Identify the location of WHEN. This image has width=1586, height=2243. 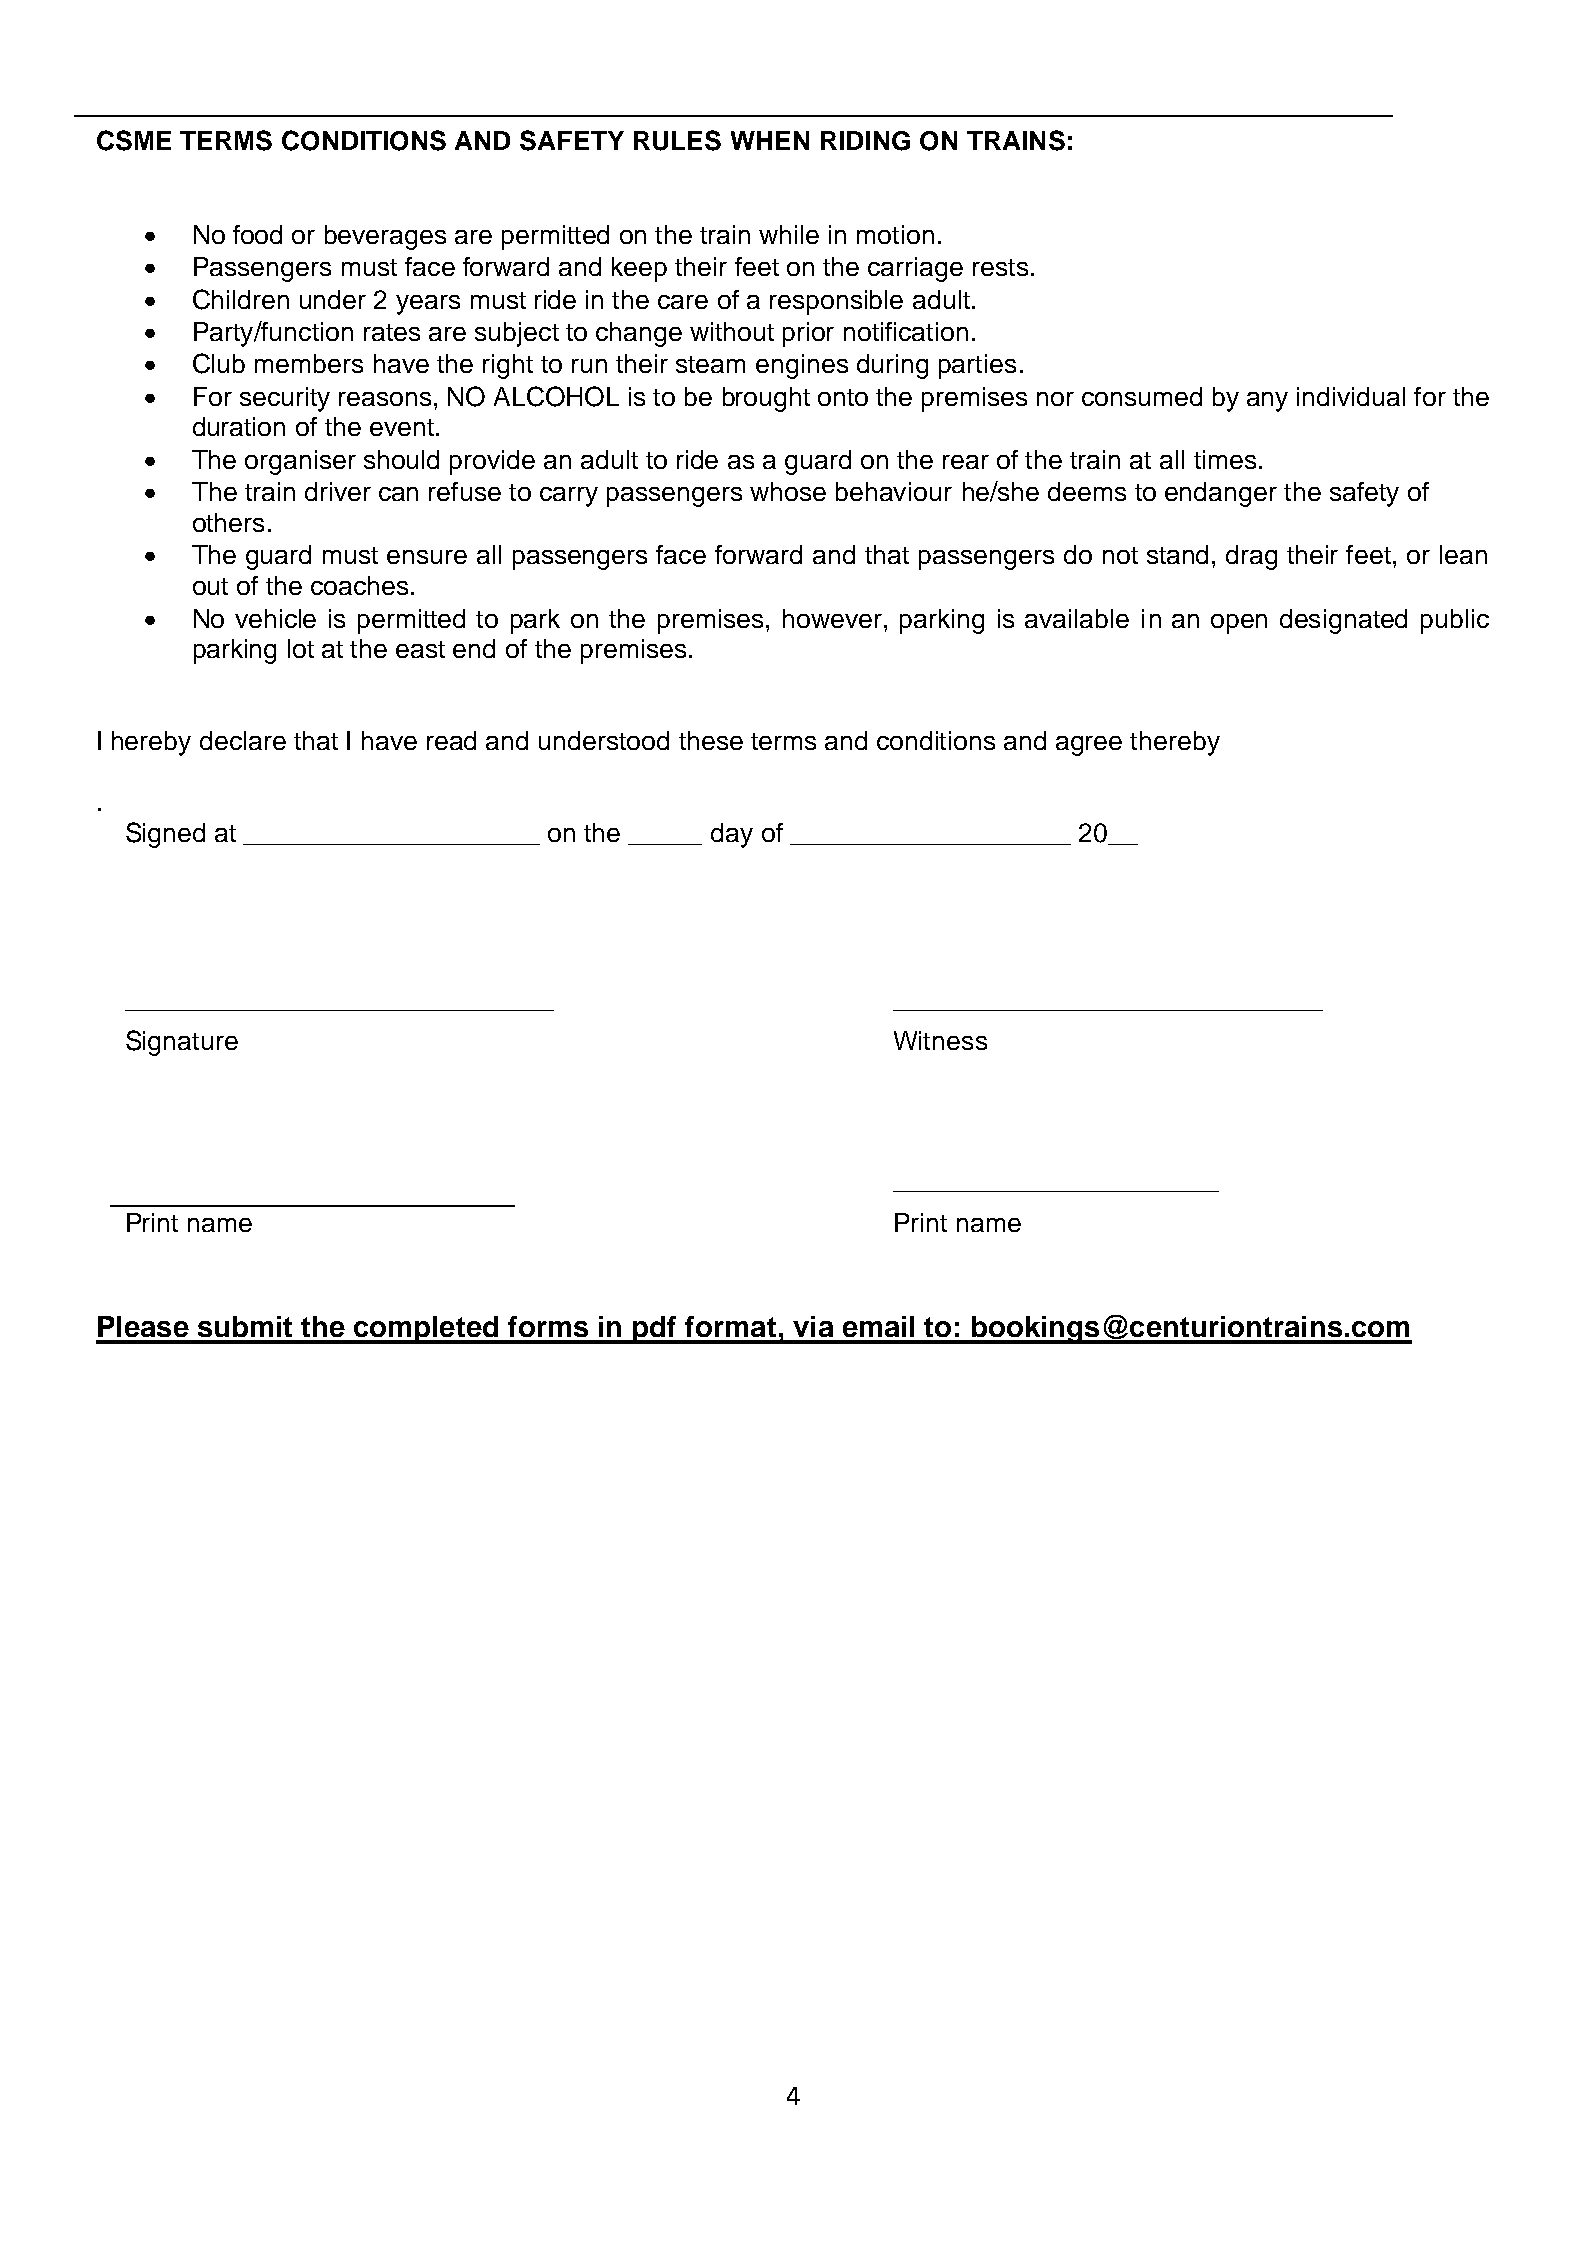
(770, 140).
